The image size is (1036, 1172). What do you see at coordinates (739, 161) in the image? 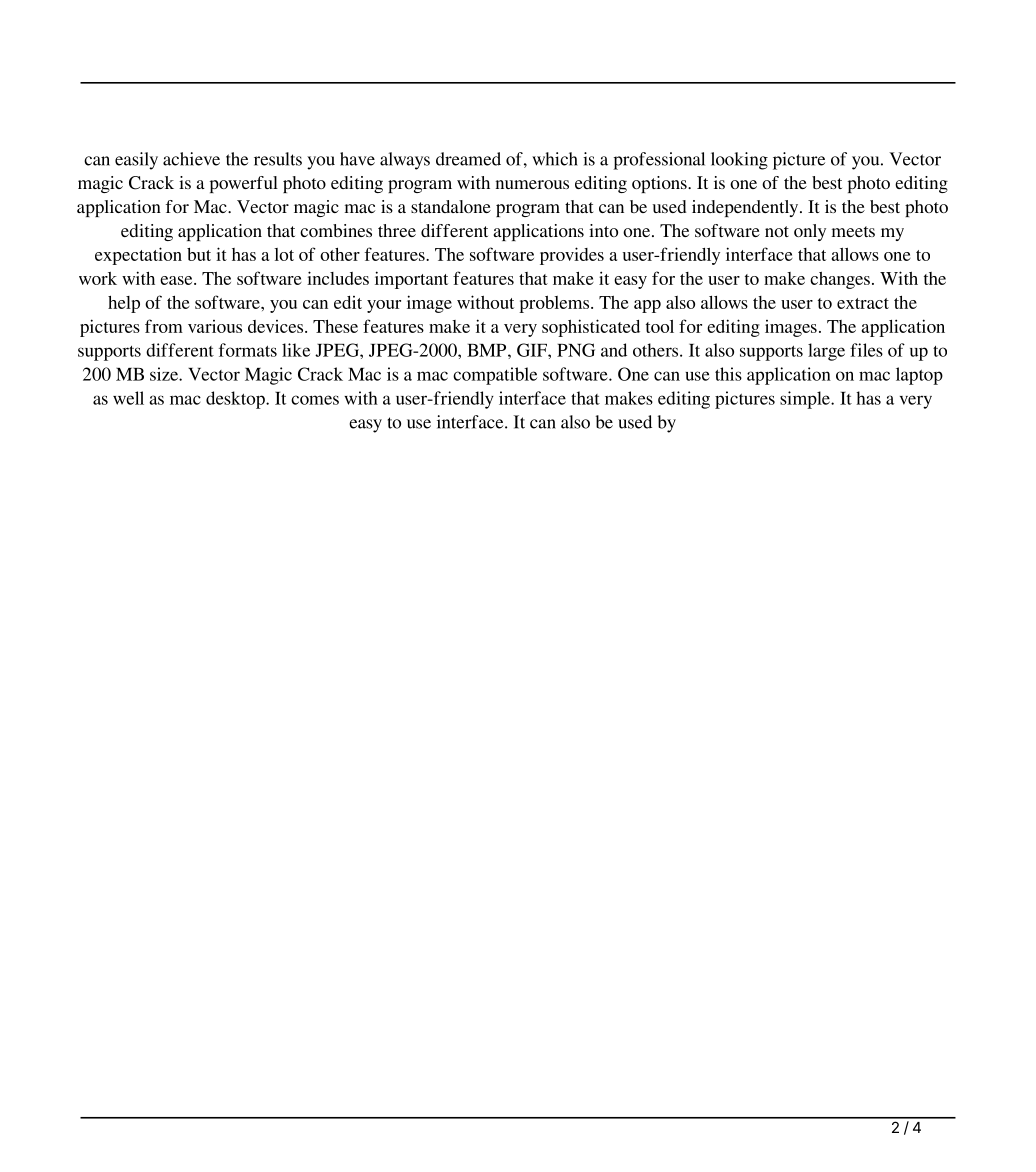
I see `looking` at bounding box center [739, 161].
